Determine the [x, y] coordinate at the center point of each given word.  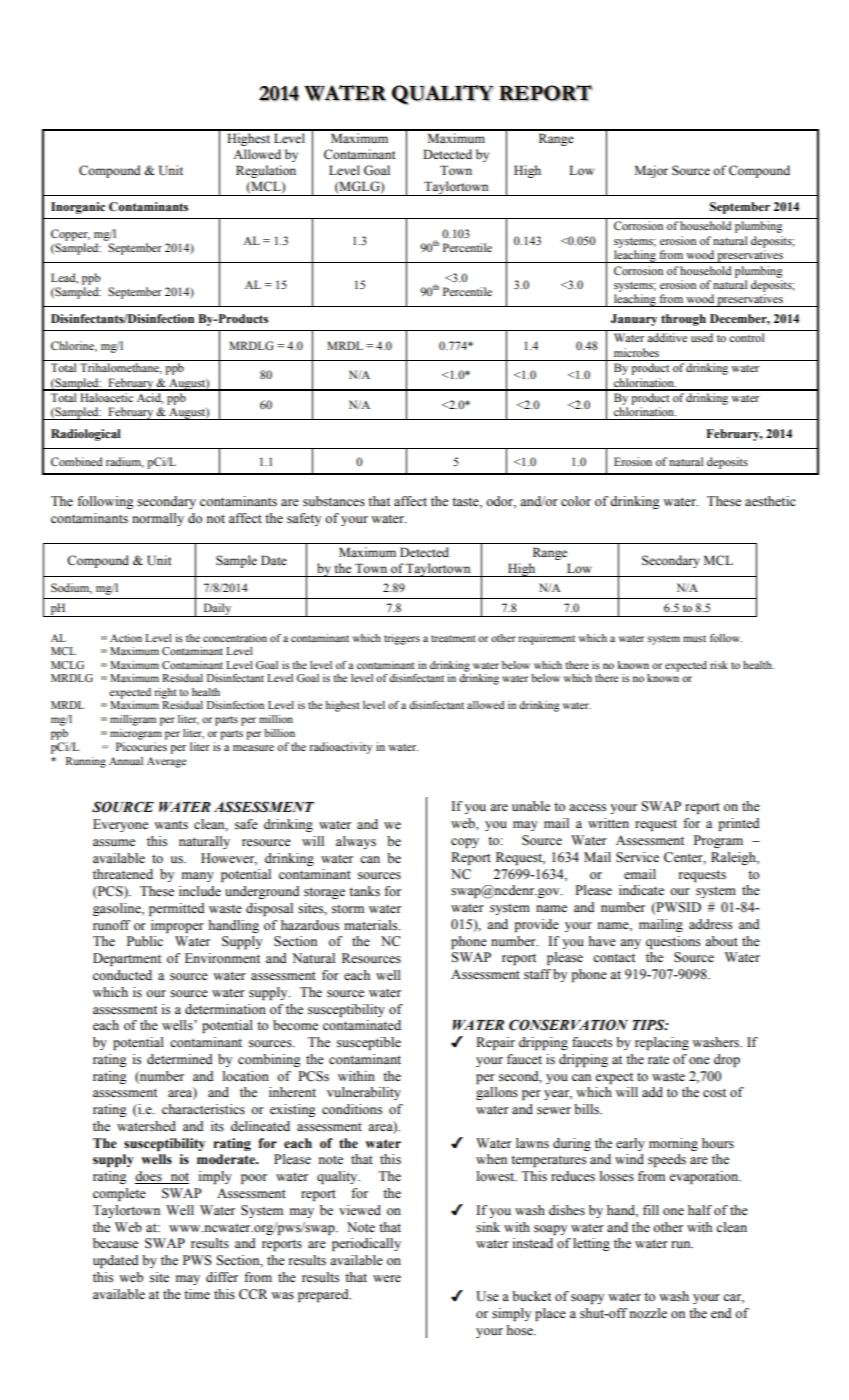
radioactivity [341, 748]
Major [651, 171]
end [721, 1313]
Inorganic [78, 208]
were [387, 1278]
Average [166, 762]
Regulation [266, 171]
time [197, 1294]
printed [739, 824]
